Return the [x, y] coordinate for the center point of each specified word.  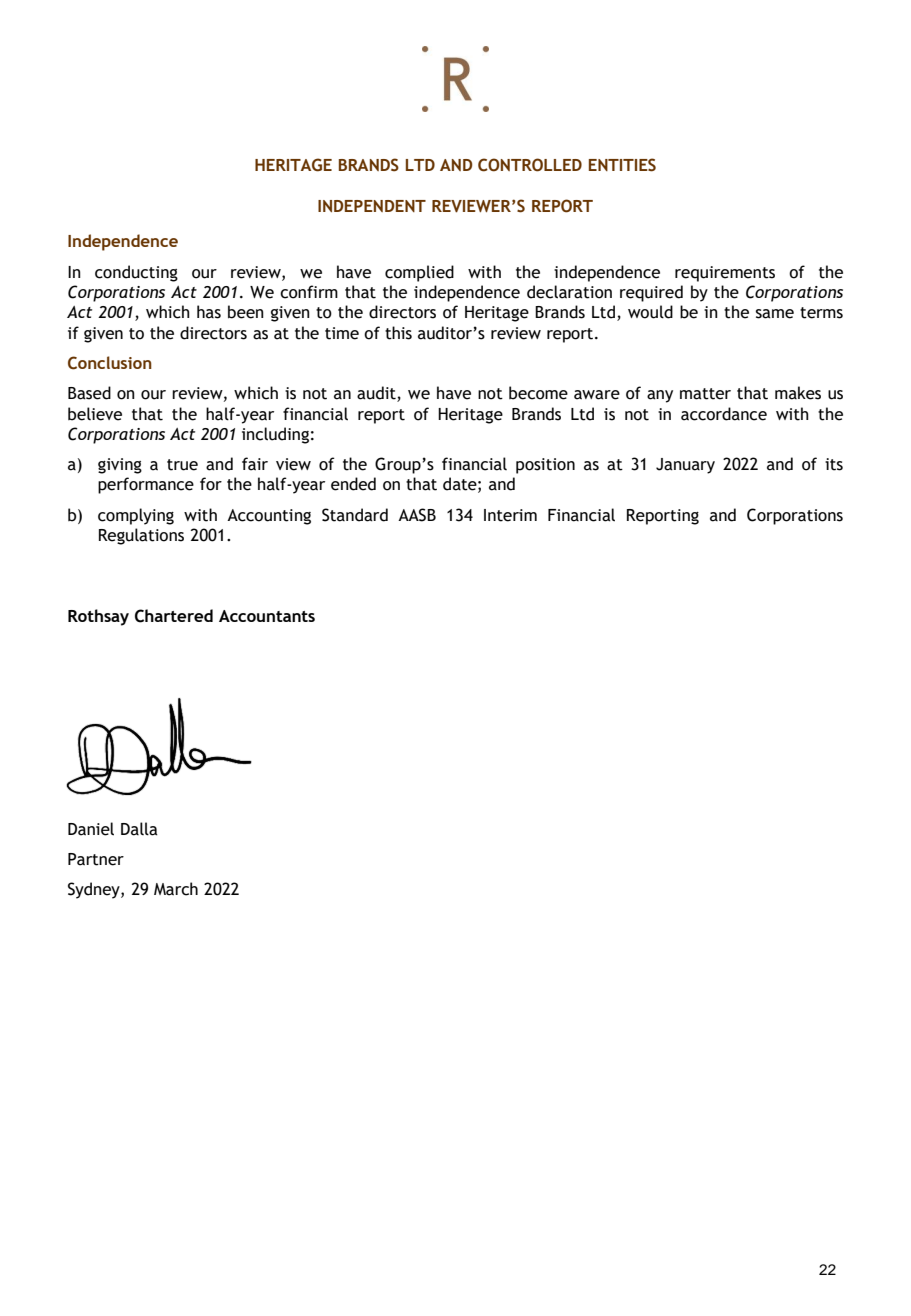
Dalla [139, 829]
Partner [96, 859]
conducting [136, 273]
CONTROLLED [530, 165]
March [176, 889]
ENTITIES [622, 165]
